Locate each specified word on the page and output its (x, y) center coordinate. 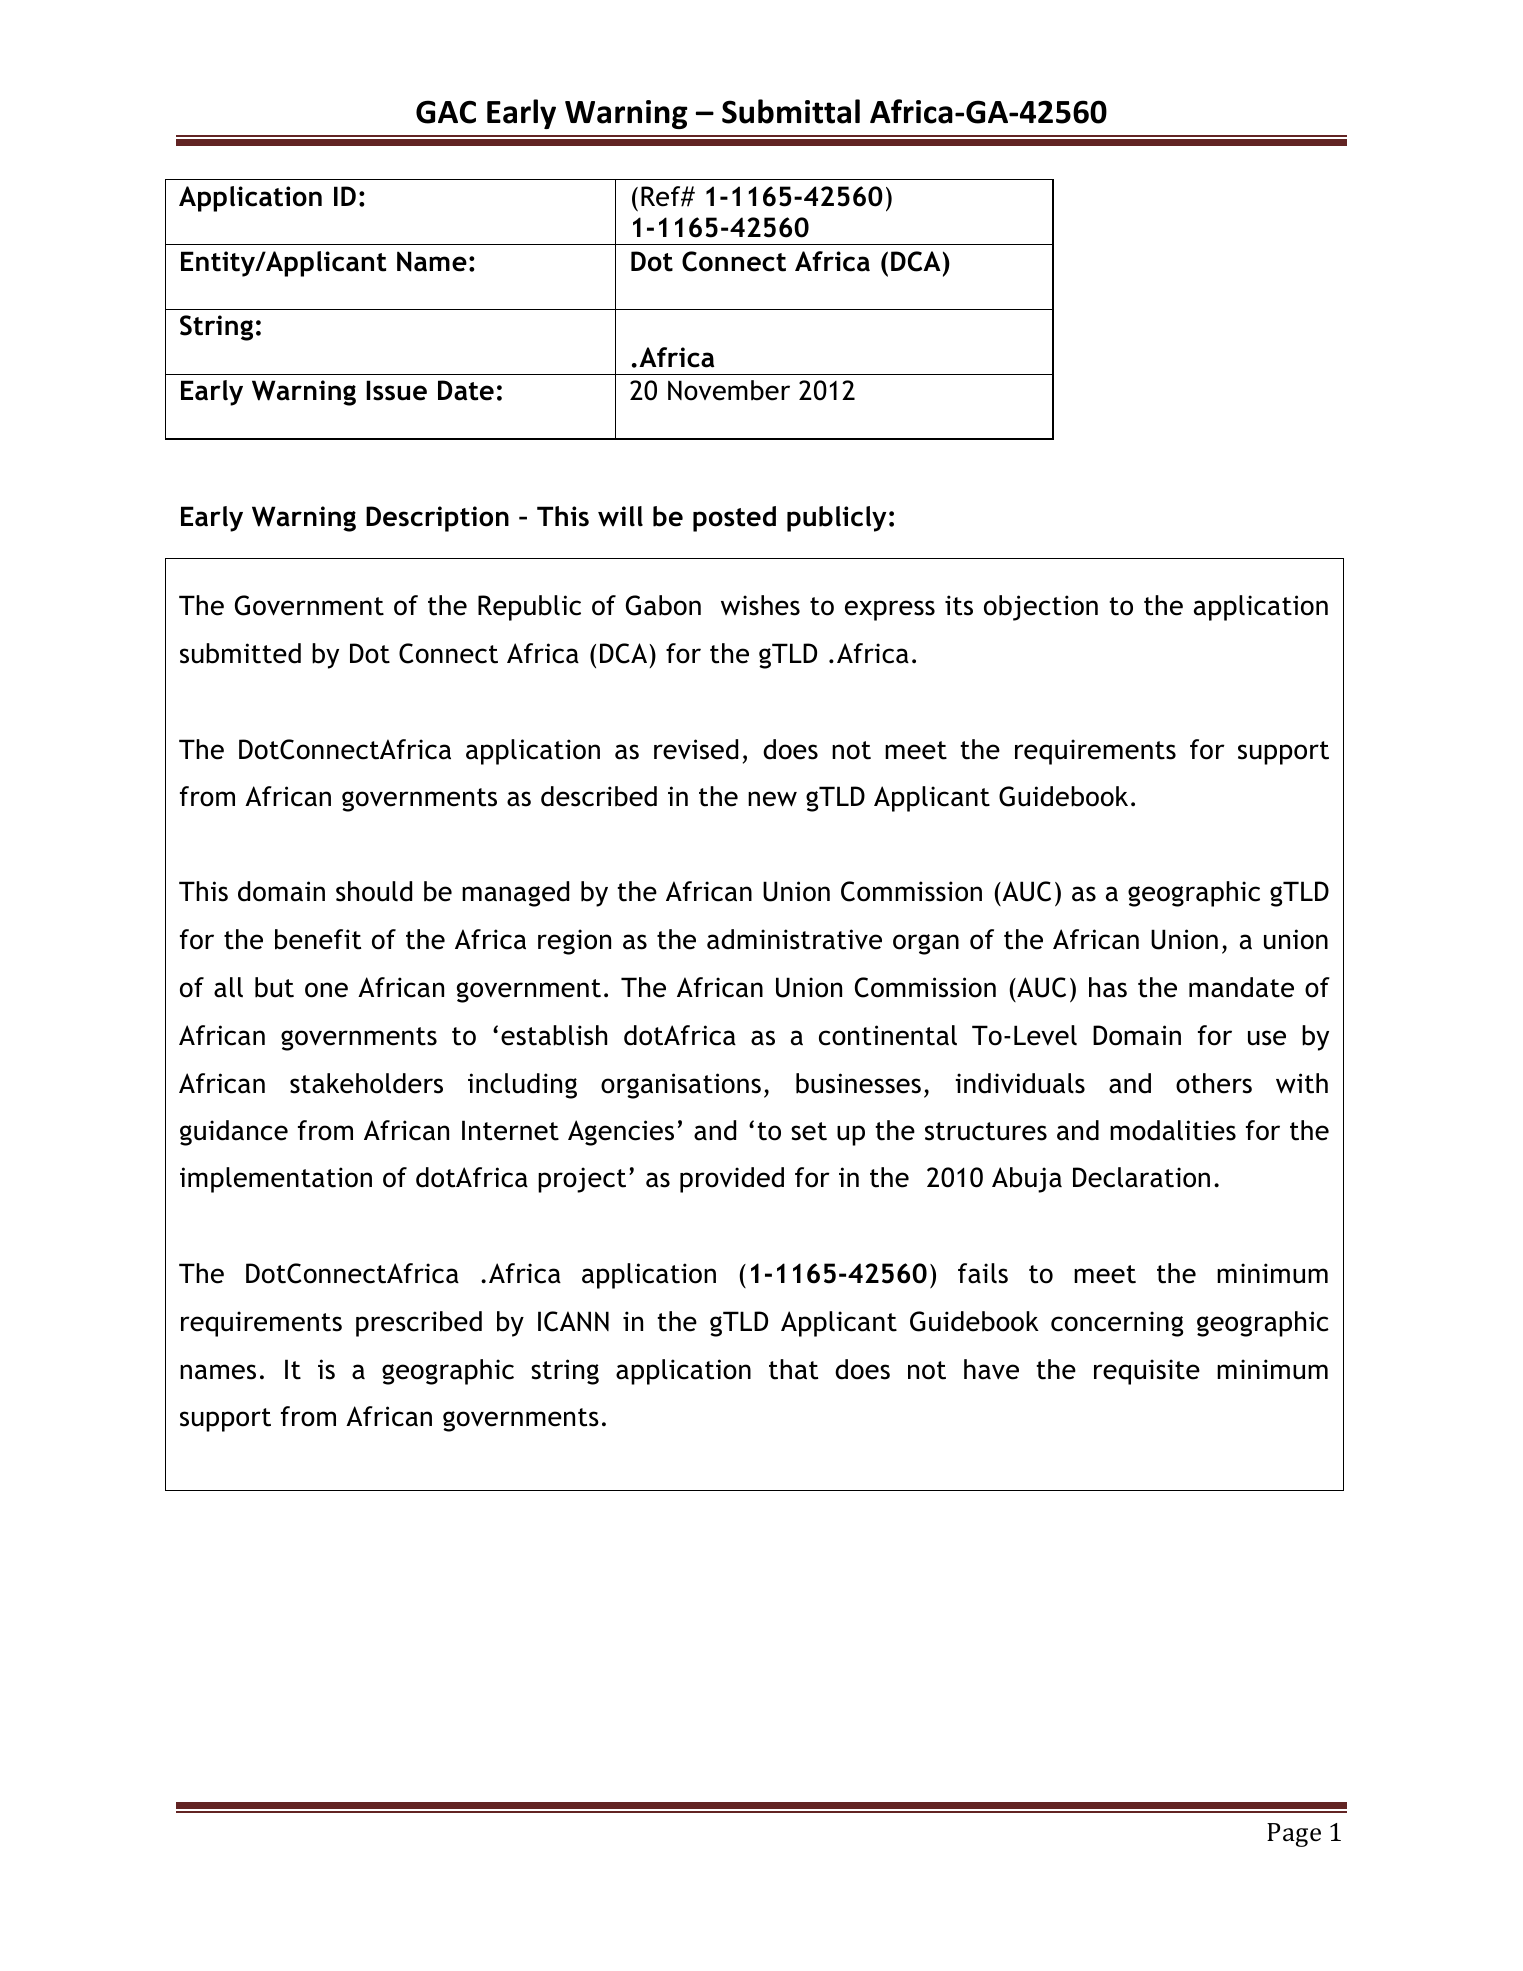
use (1267, 1038)
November (729, 390)
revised (696, 749)
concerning (1117, 1324)
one (326, 990)
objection (1041, 608)
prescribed (419, 1324)
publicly (837, 519)
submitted (240, 653)
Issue (396, 390)
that (793, 1369)
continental (888, 1035)
